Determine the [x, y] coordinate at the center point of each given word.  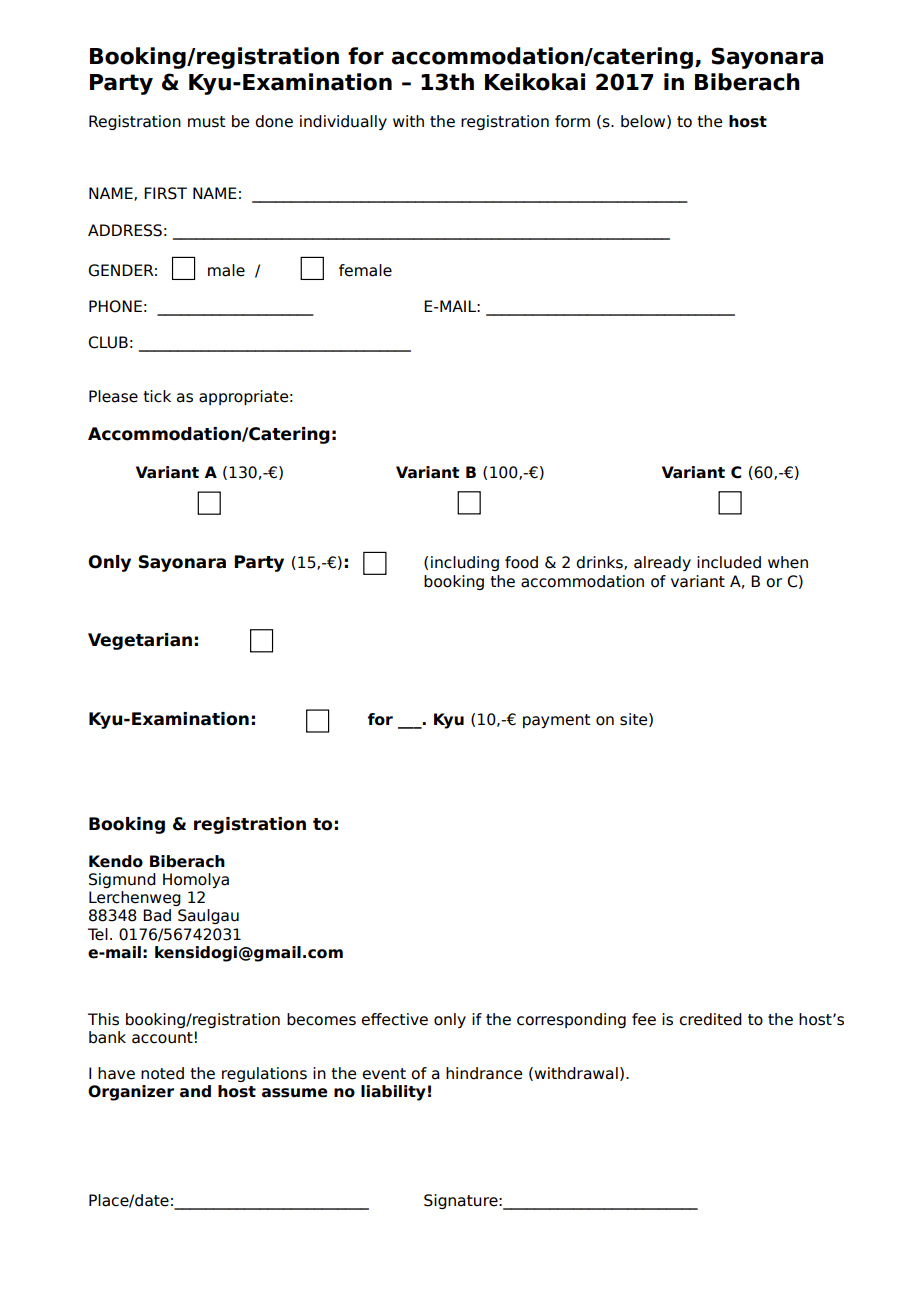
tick [157, 396]
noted [162, 1073]
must [206, 122]
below [644, 122]
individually [343, 122]
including [465, 563]
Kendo [116, 861]
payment [556, 721]
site [635, 720]
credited [710, 1019]
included [729, 562]
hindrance [484, 1073]
